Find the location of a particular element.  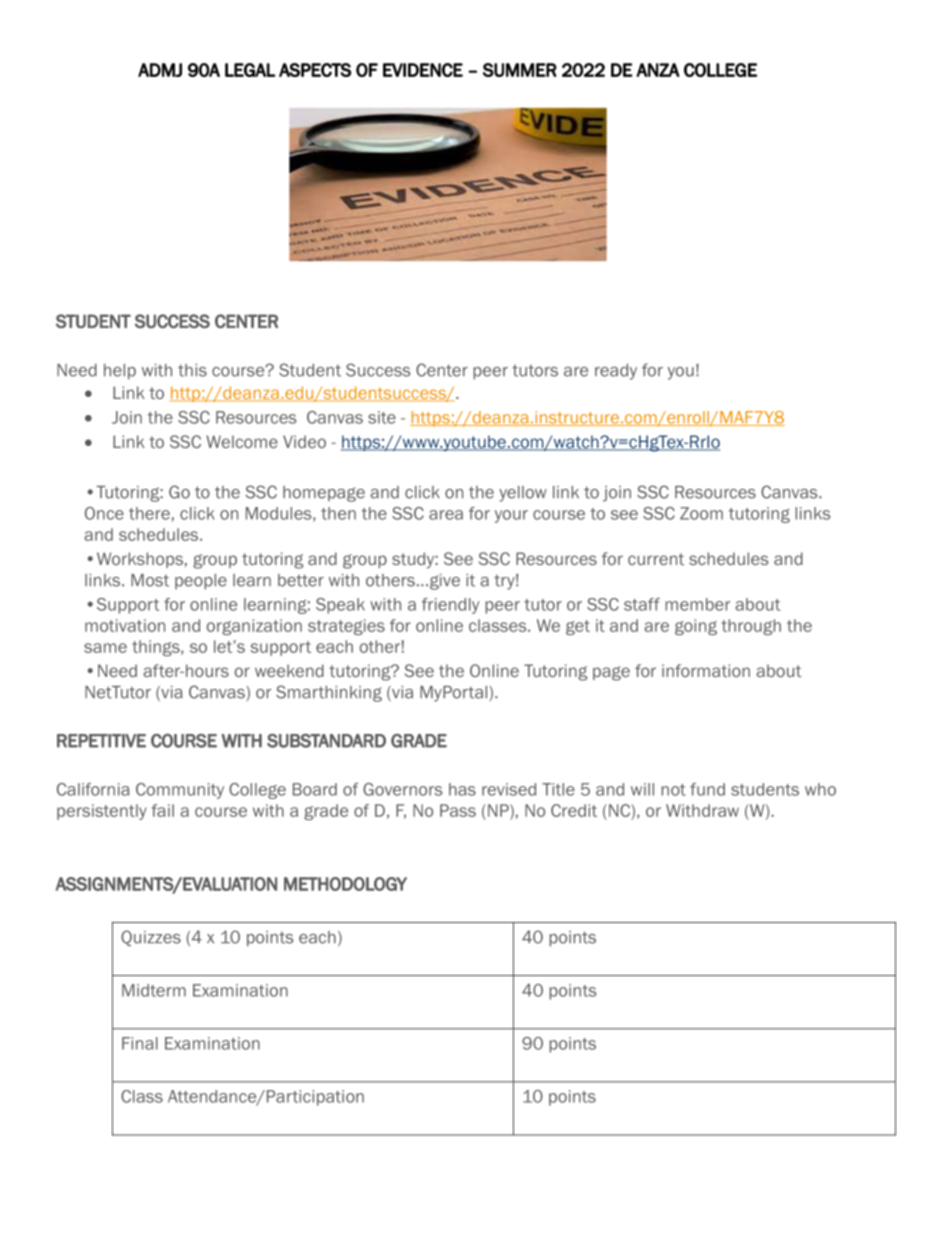

ready is located at coordinates (616, 372).
